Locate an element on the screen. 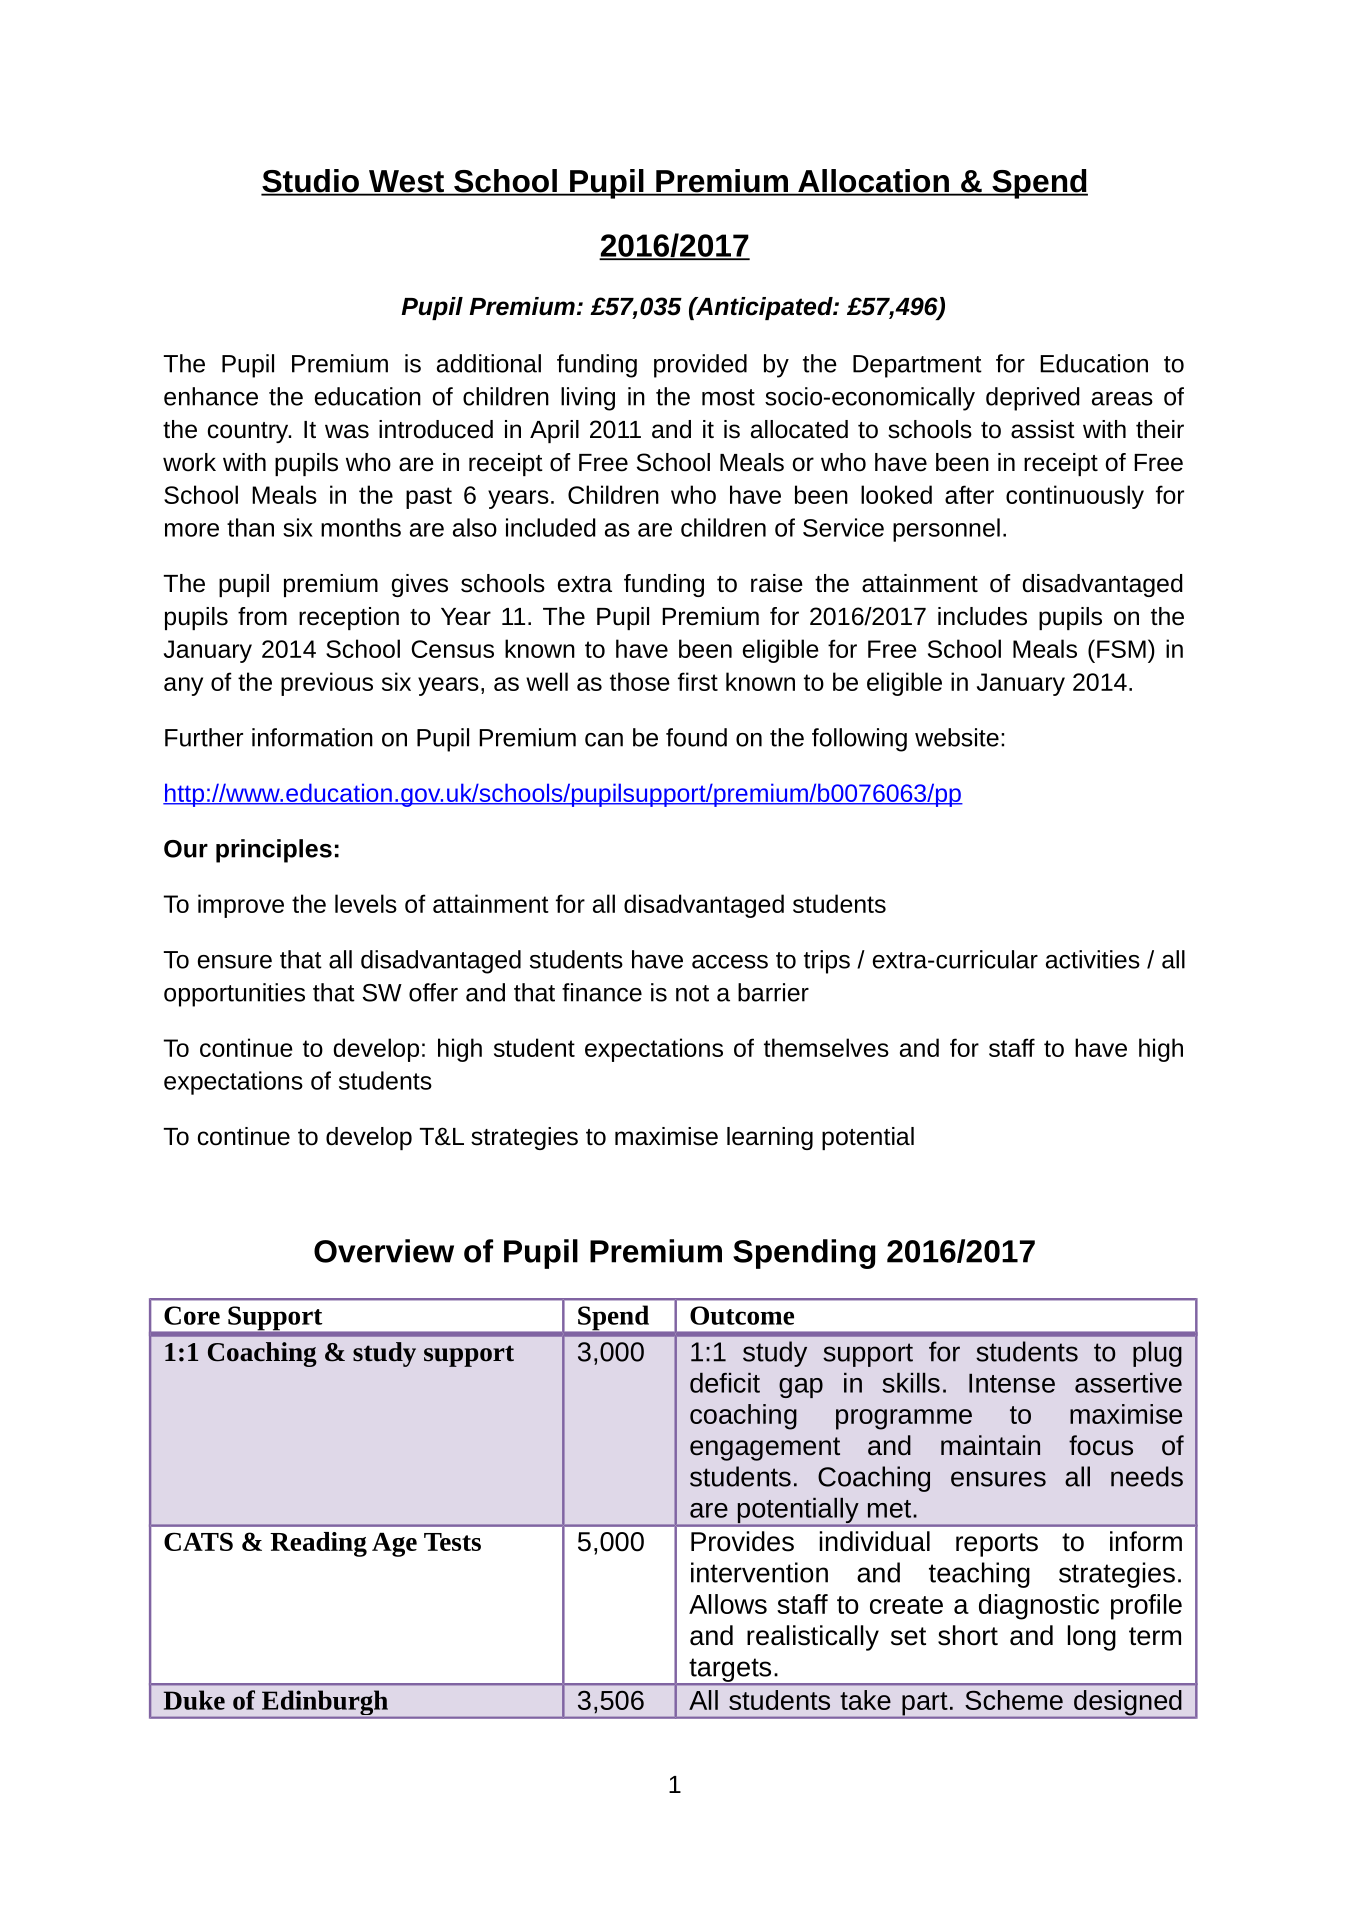 The image size is (1348, 1908). Outcome is located at coordinates (742, 1315).
